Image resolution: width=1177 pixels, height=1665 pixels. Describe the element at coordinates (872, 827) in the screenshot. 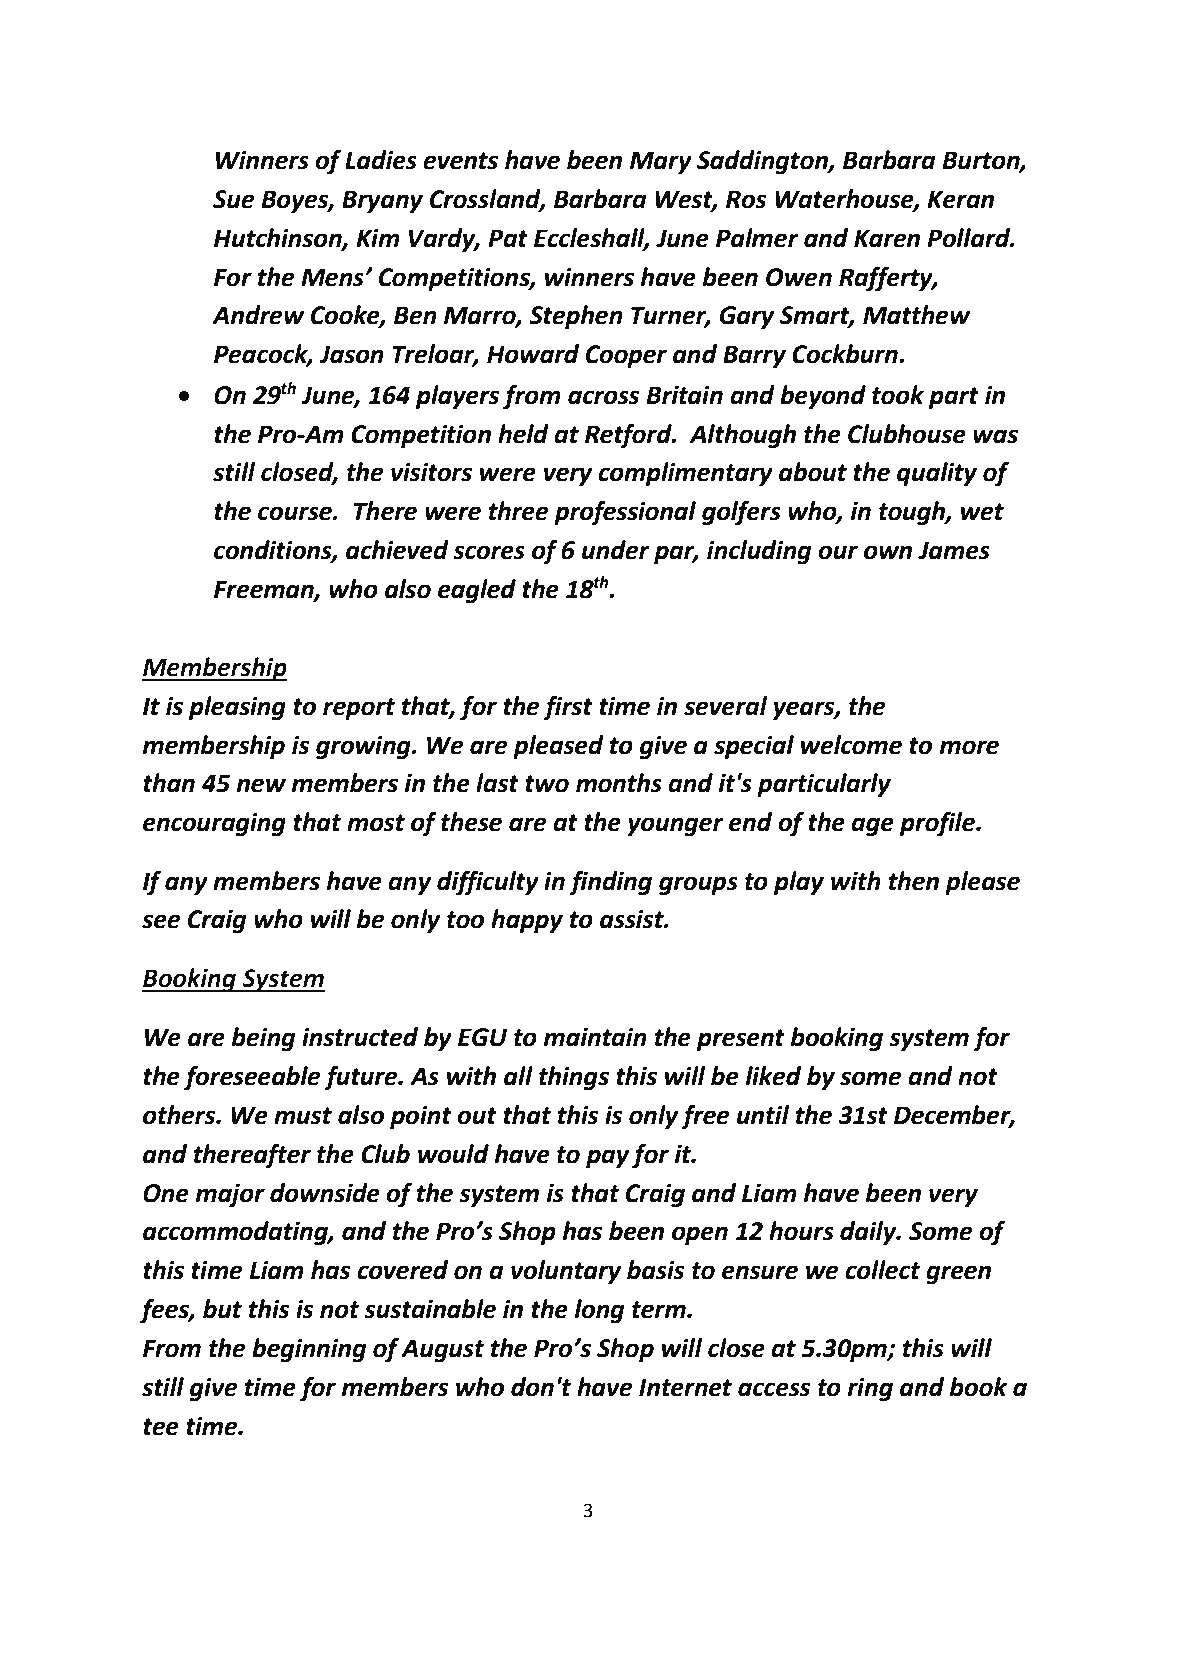

I see `age` at that location.
